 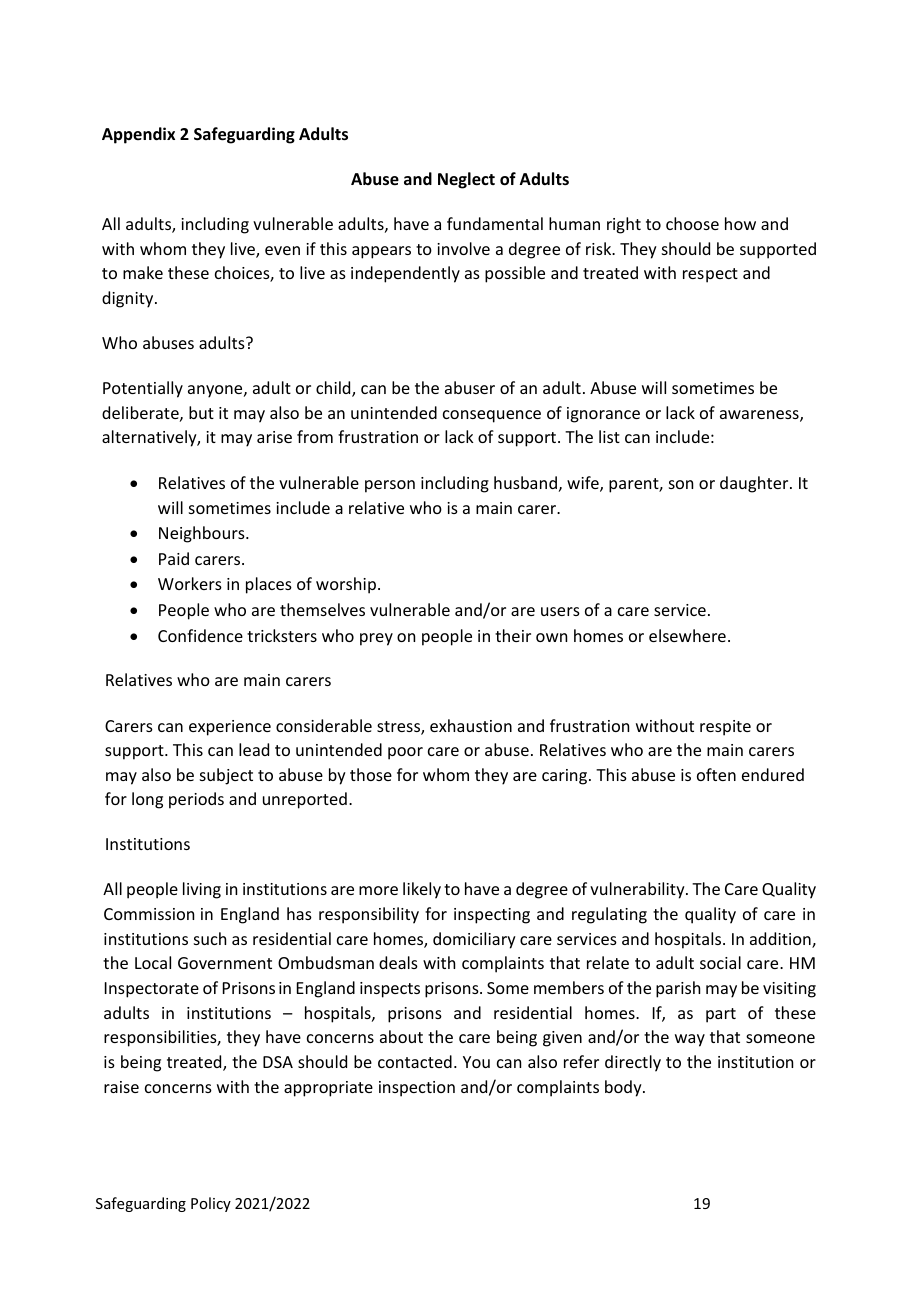 What do you see at coordinates (203, 534) in the screenshot?
I see `Neighbours` at bounding box center [203, 534].
